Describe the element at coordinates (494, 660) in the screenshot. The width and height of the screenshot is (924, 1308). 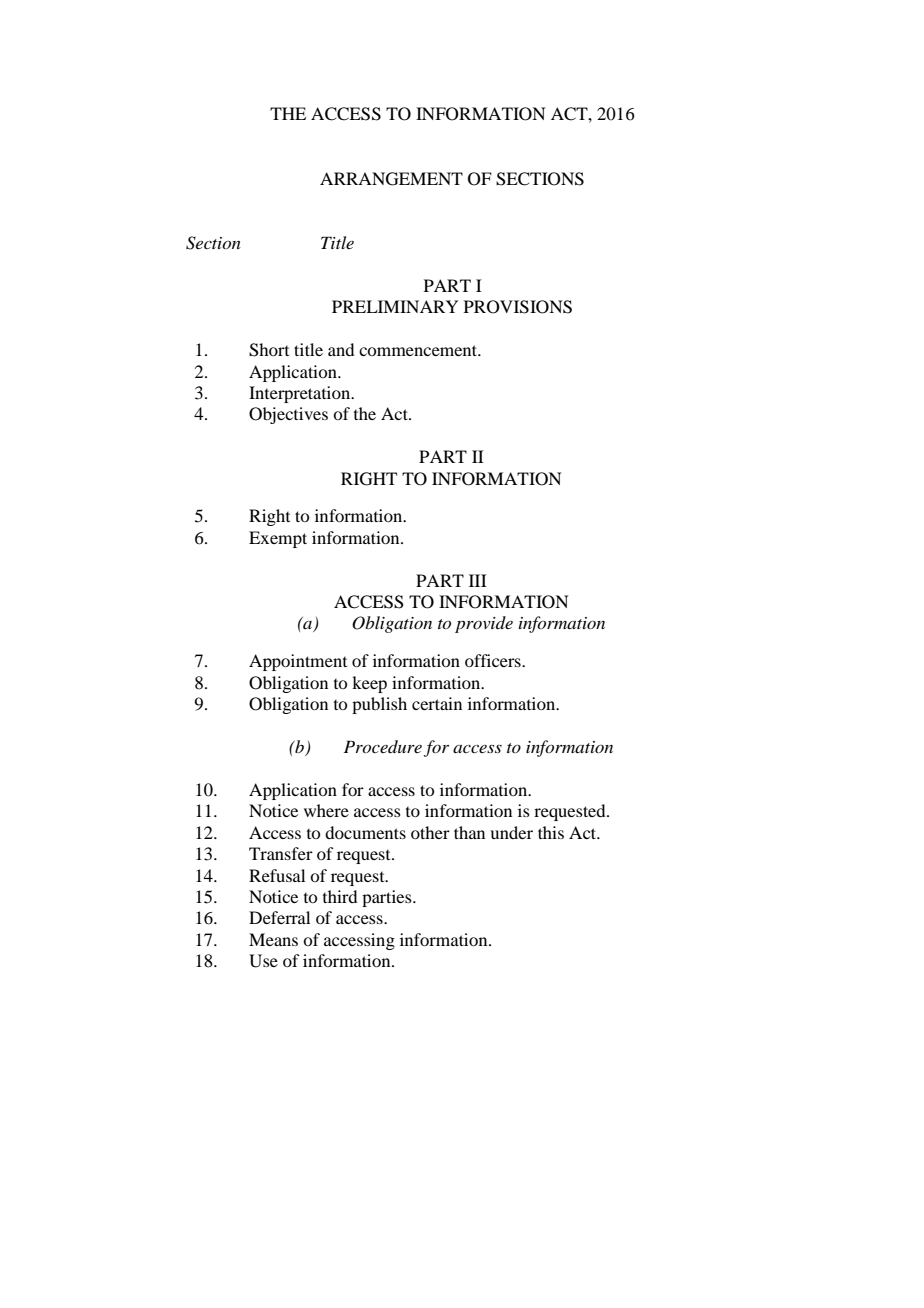
I see `officers` at that location.
